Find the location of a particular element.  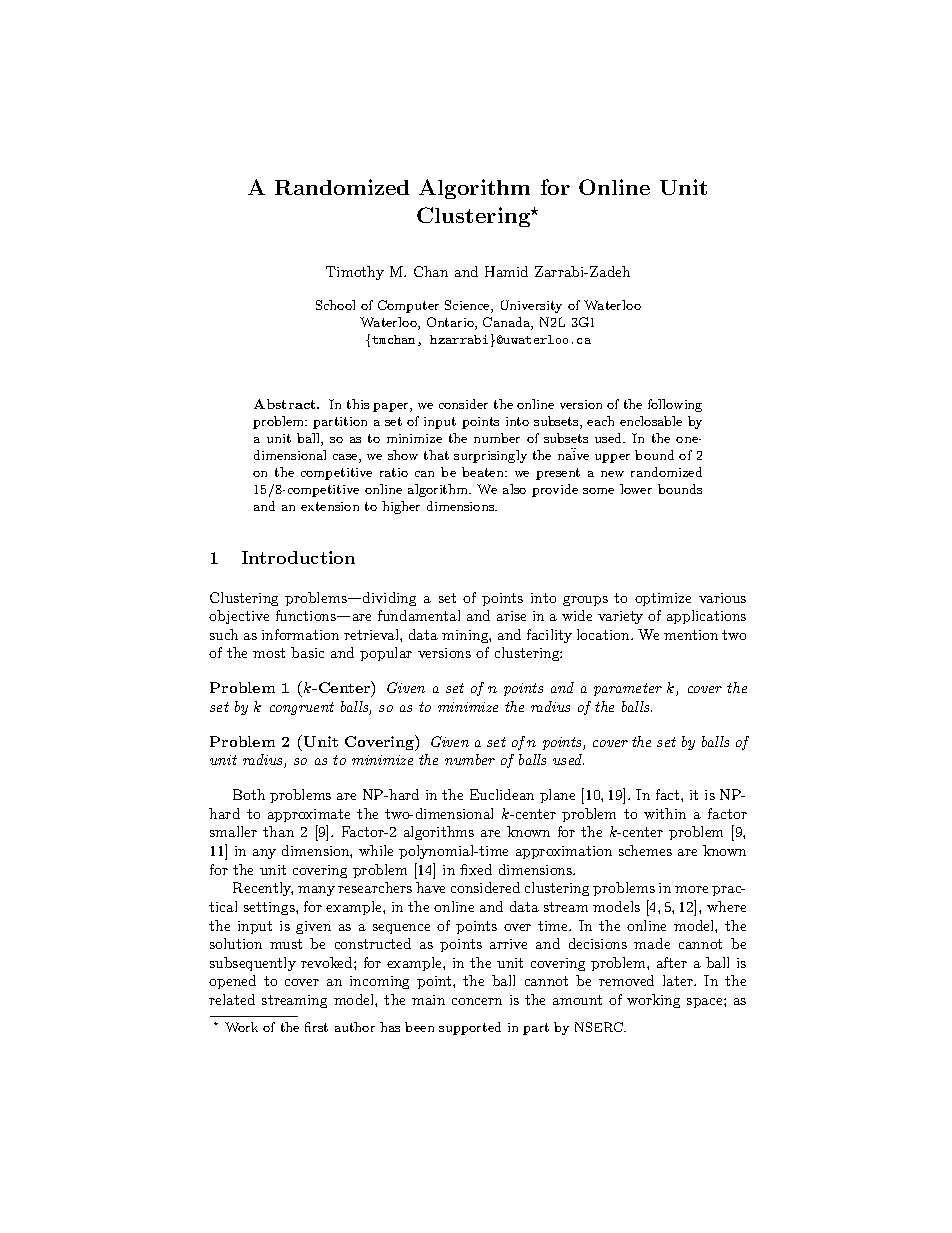

than is located at coordinates (278, 831).
